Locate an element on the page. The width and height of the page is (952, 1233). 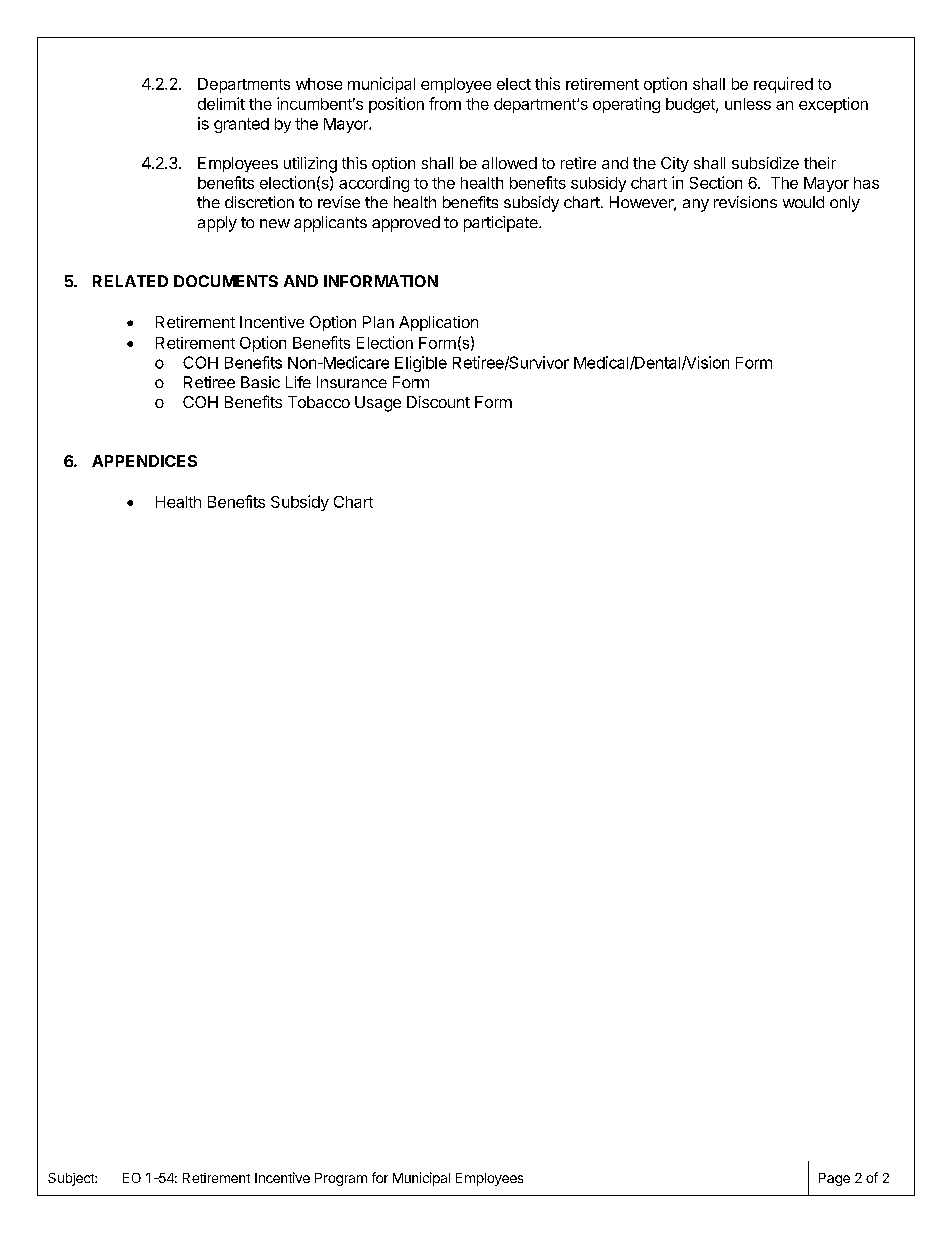
from is located at coordinates (445, 103).
